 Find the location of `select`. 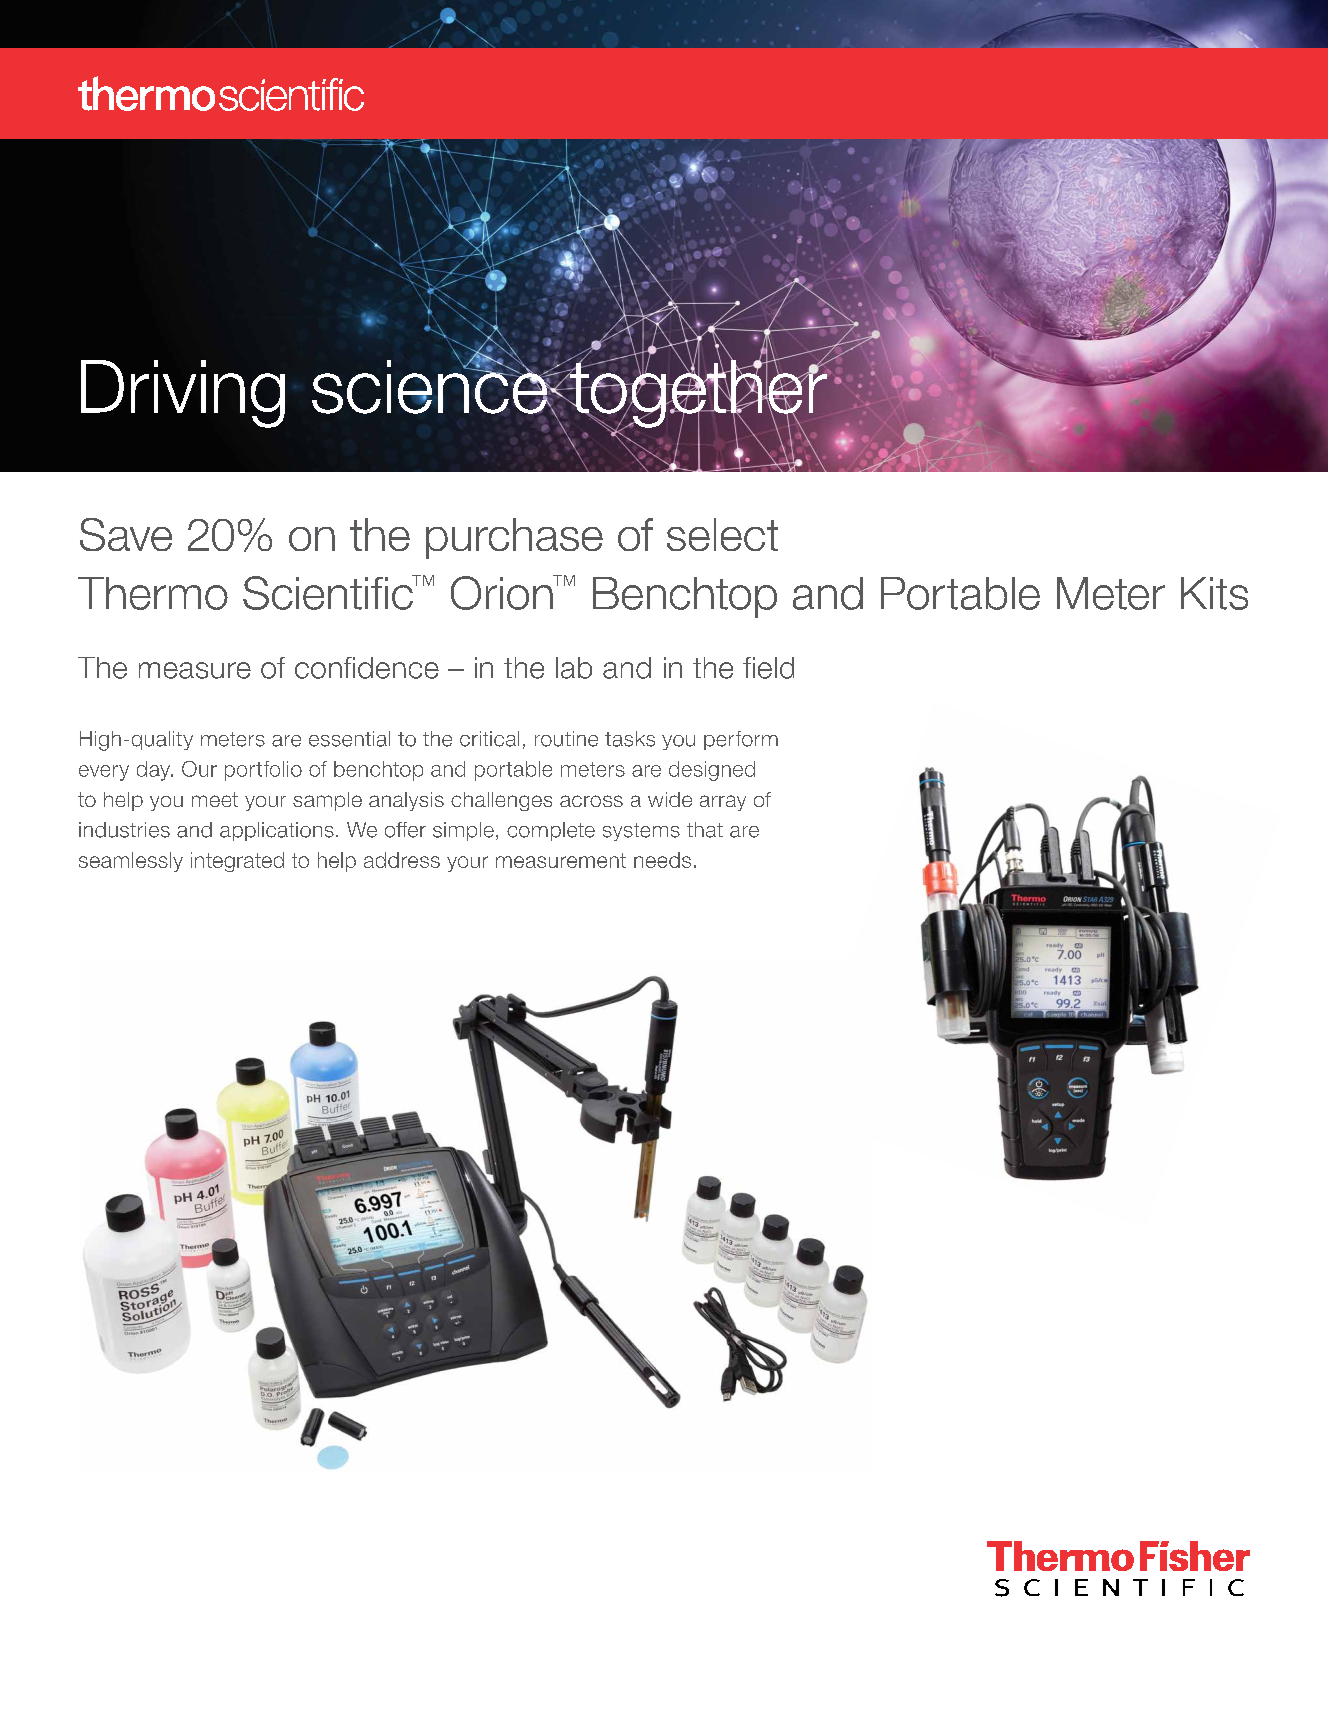

select is located at coordinates (722, 534).
